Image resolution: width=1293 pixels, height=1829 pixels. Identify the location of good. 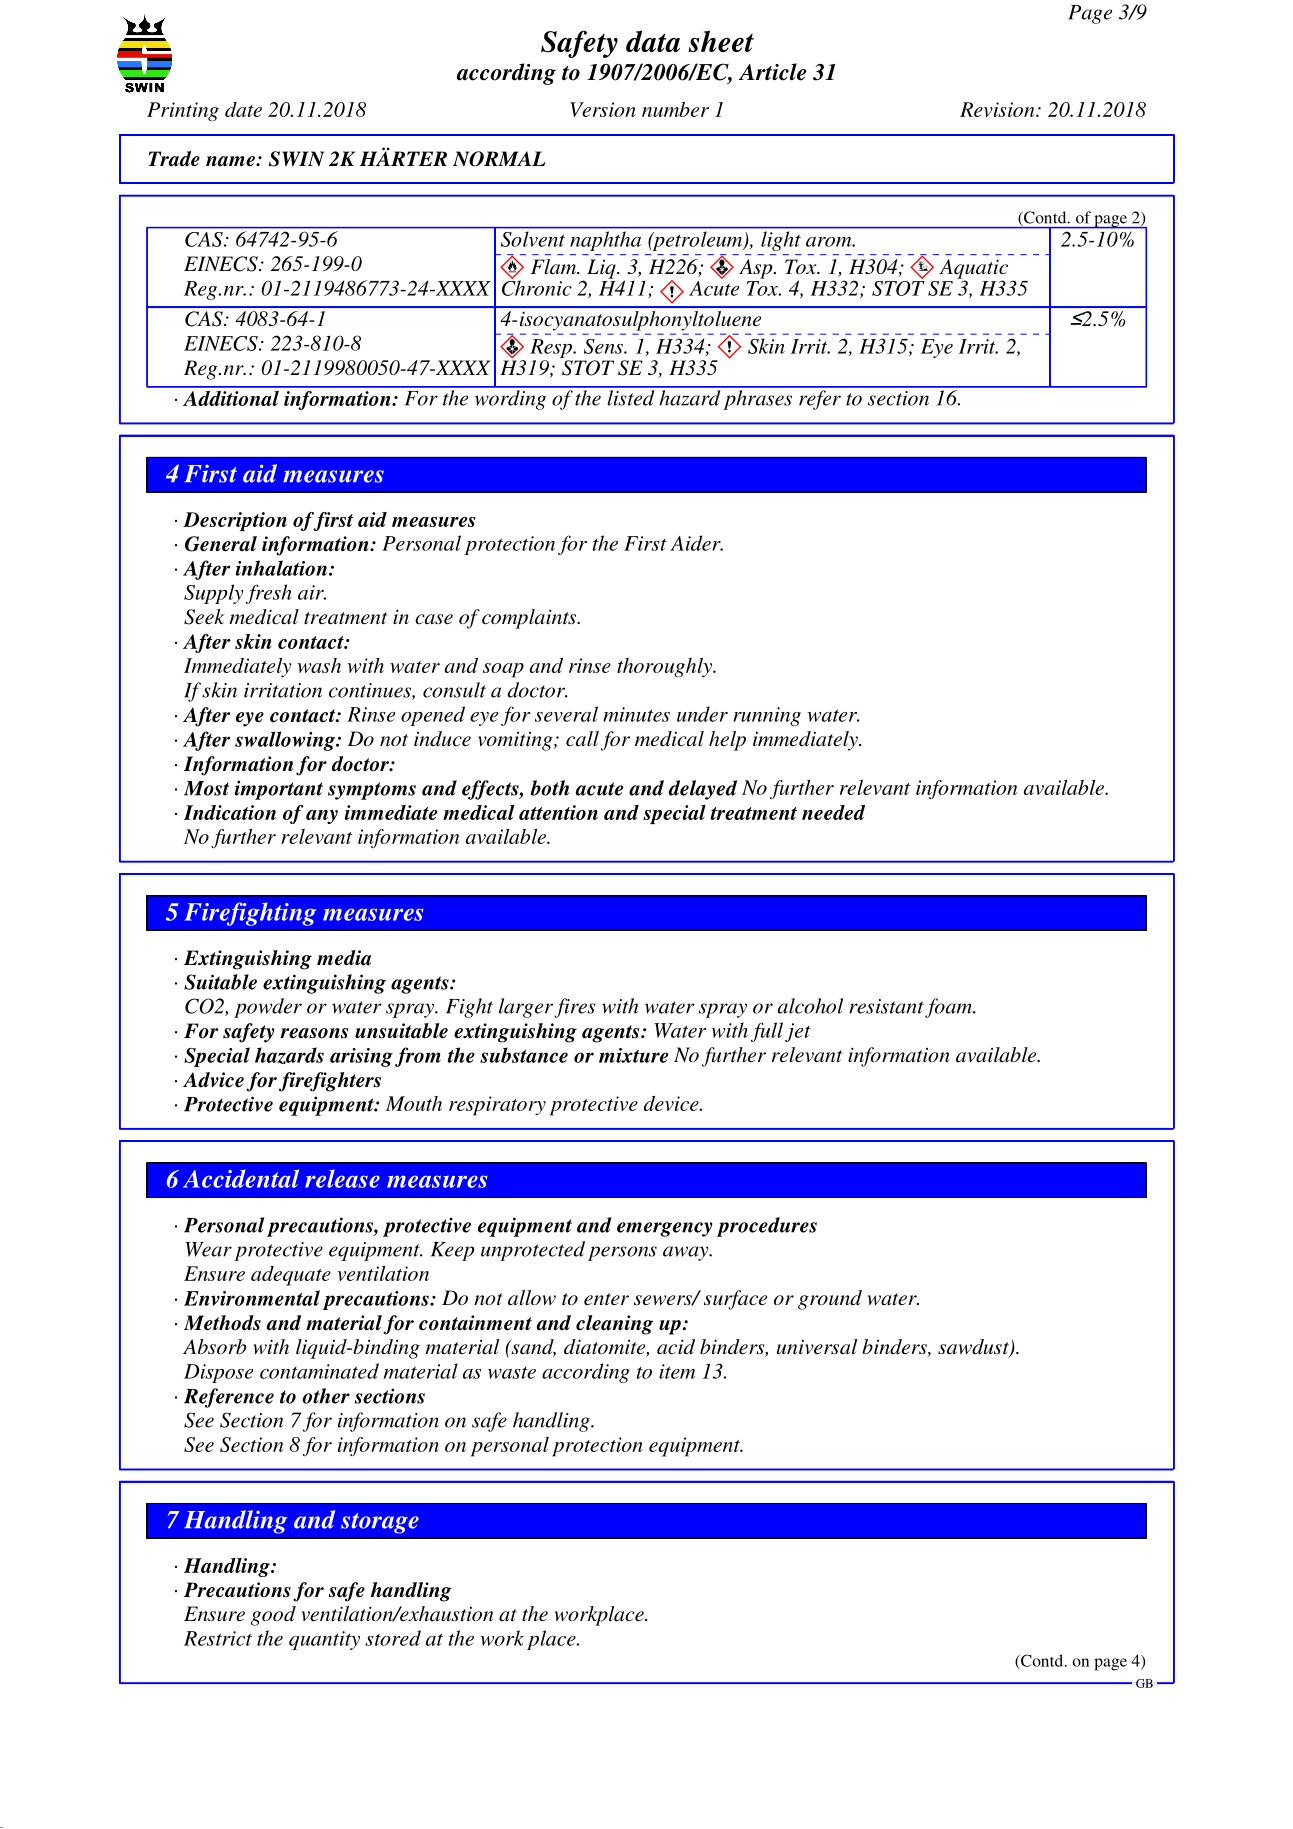
(273, 1616).
